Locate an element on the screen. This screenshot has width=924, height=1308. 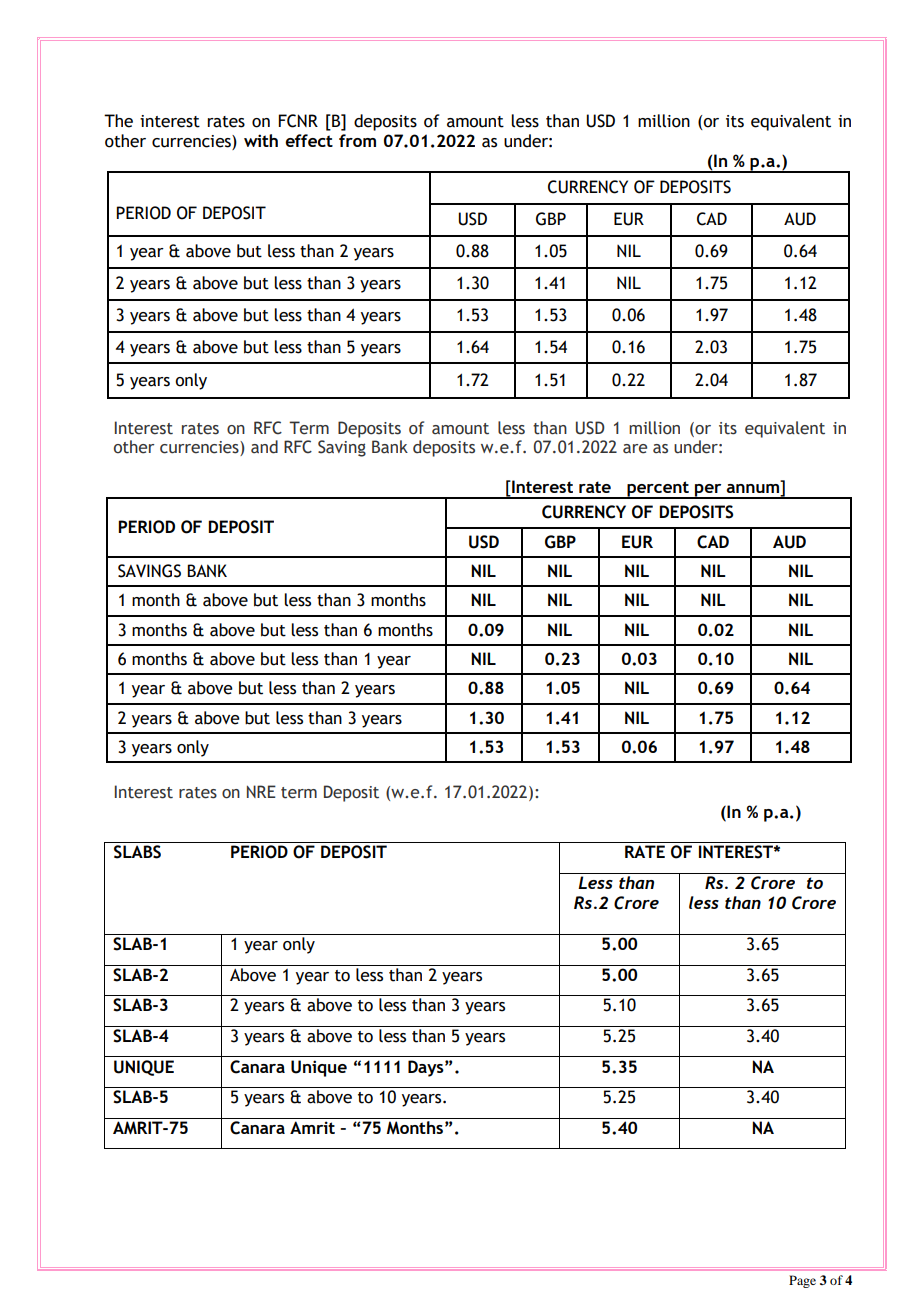
and is located at coordinates (264, 447).
